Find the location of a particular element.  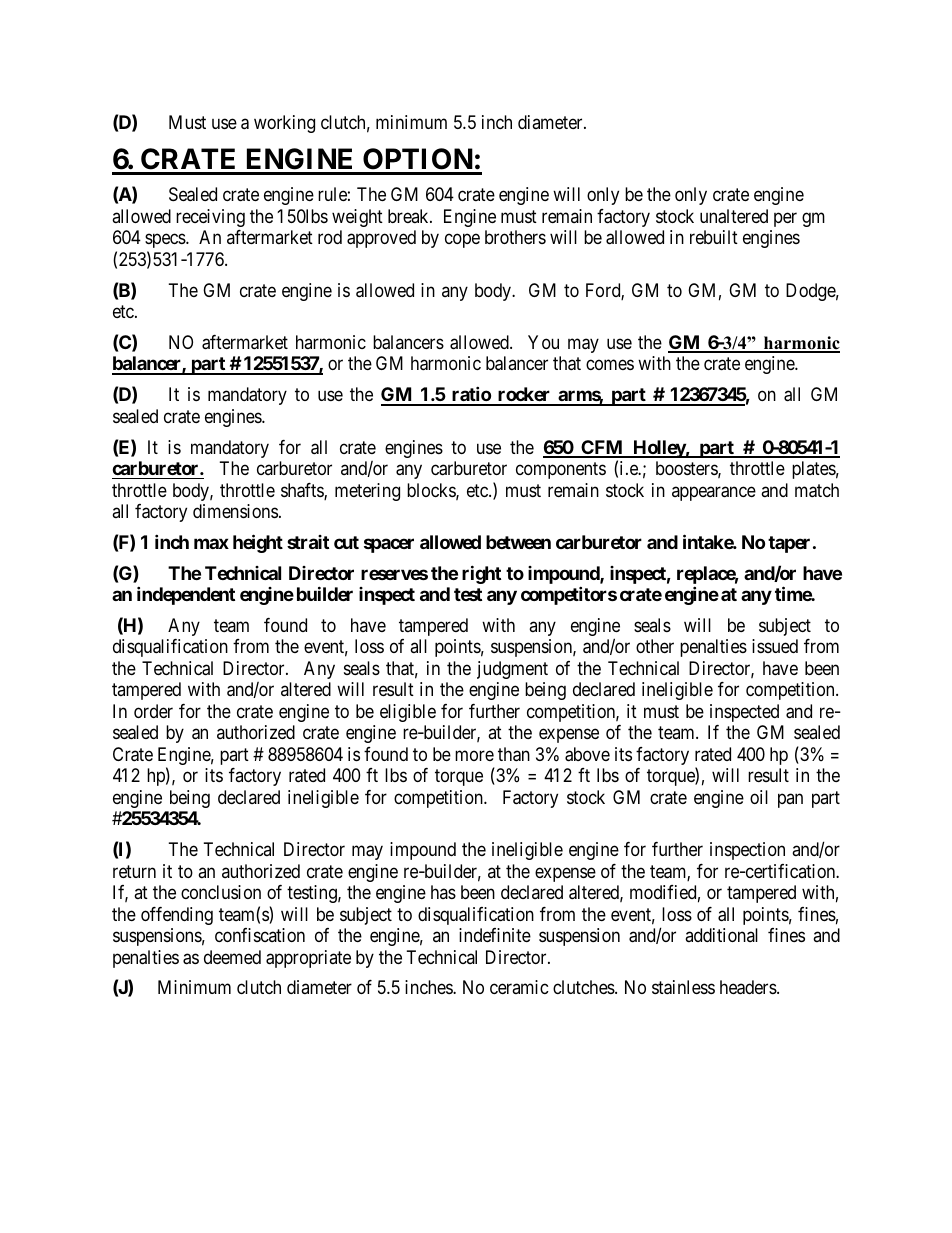

You is located at coordinates (543, 342).
